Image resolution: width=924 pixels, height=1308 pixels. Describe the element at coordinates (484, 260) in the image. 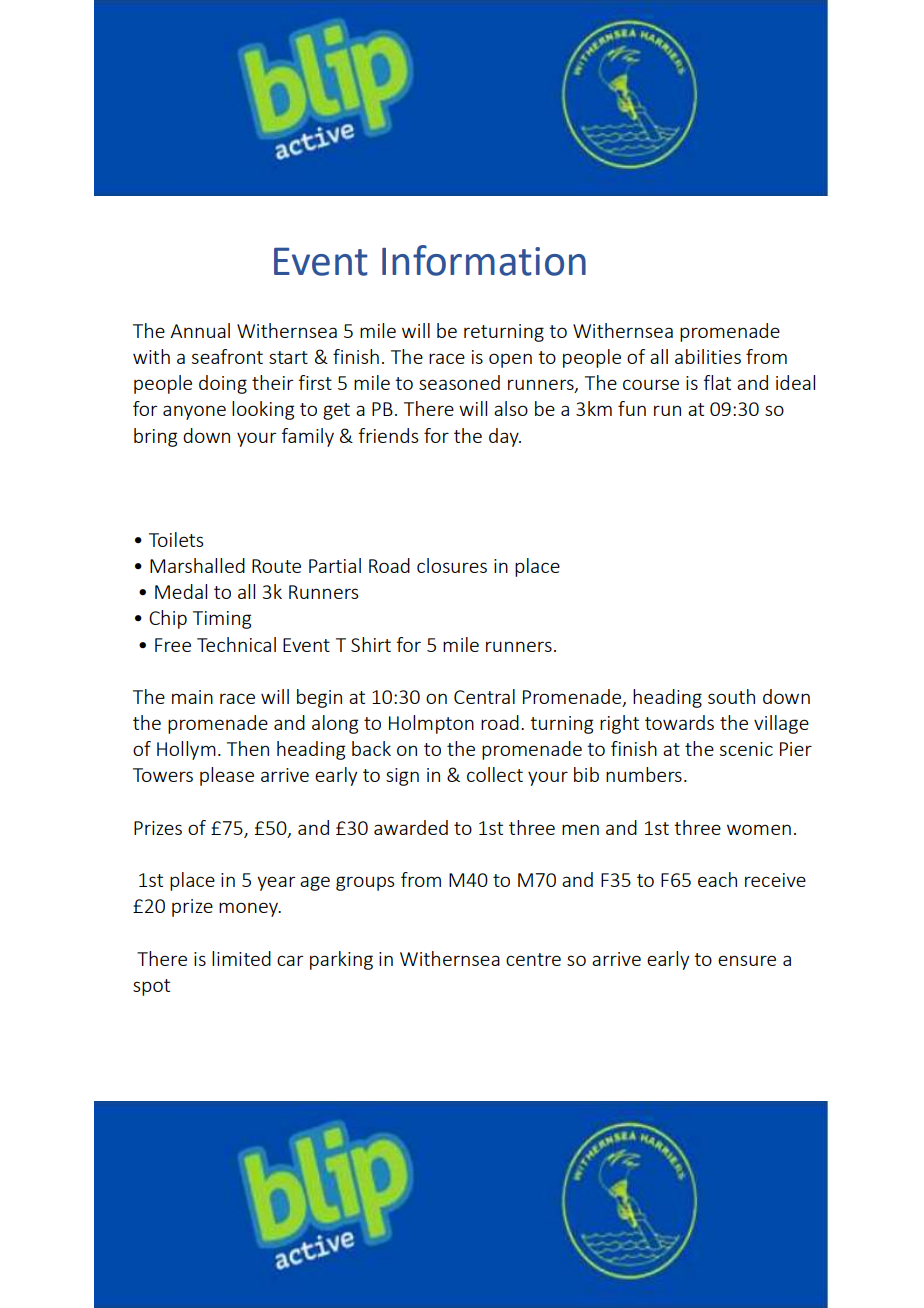

I see `Information` at that location.
